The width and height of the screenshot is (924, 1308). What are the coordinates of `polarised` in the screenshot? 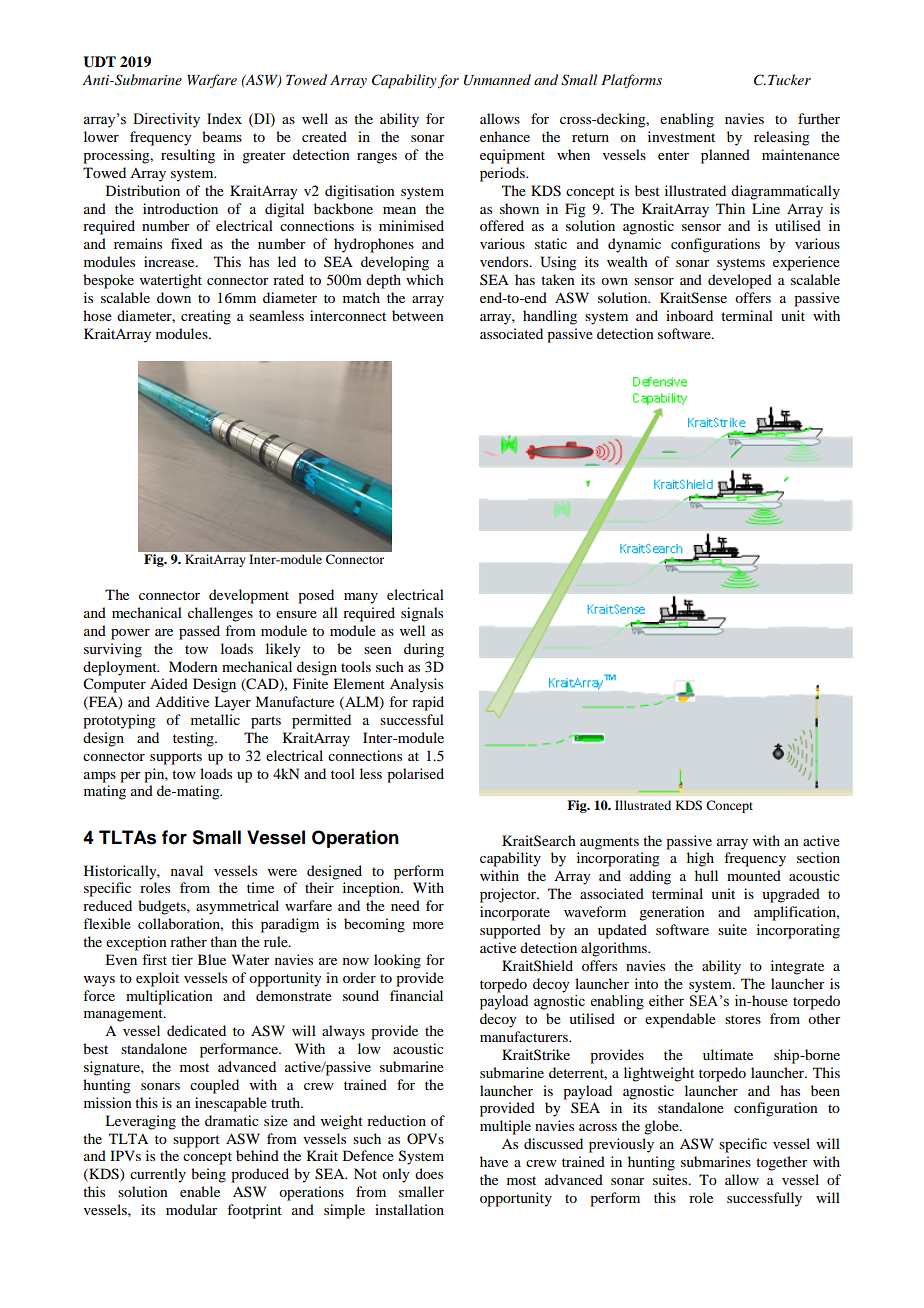 It's located at (415, 775).
